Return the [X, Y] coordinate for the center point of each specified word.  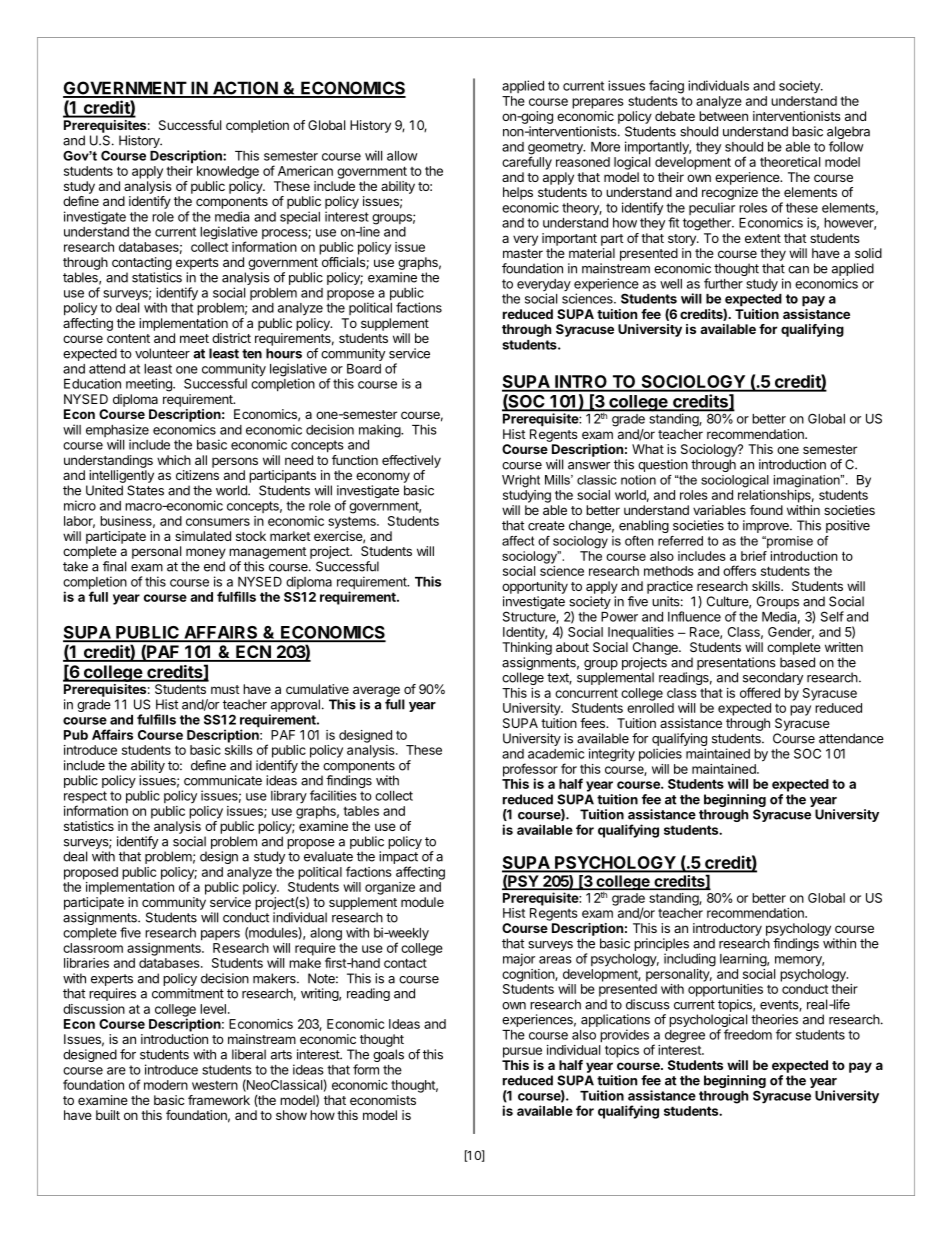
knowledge [228, 172]
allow [402, 156]
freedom [748, 1034]
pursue [522, 1052]
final [114, 566]
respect [85, 798]
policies [660, 755]
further [723, 283]
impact [398, 859]
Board [364, 369]
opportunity [535, 587]
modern [166, 1085]
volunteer [162, 353]
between [723, 116]
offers [739, 570]
